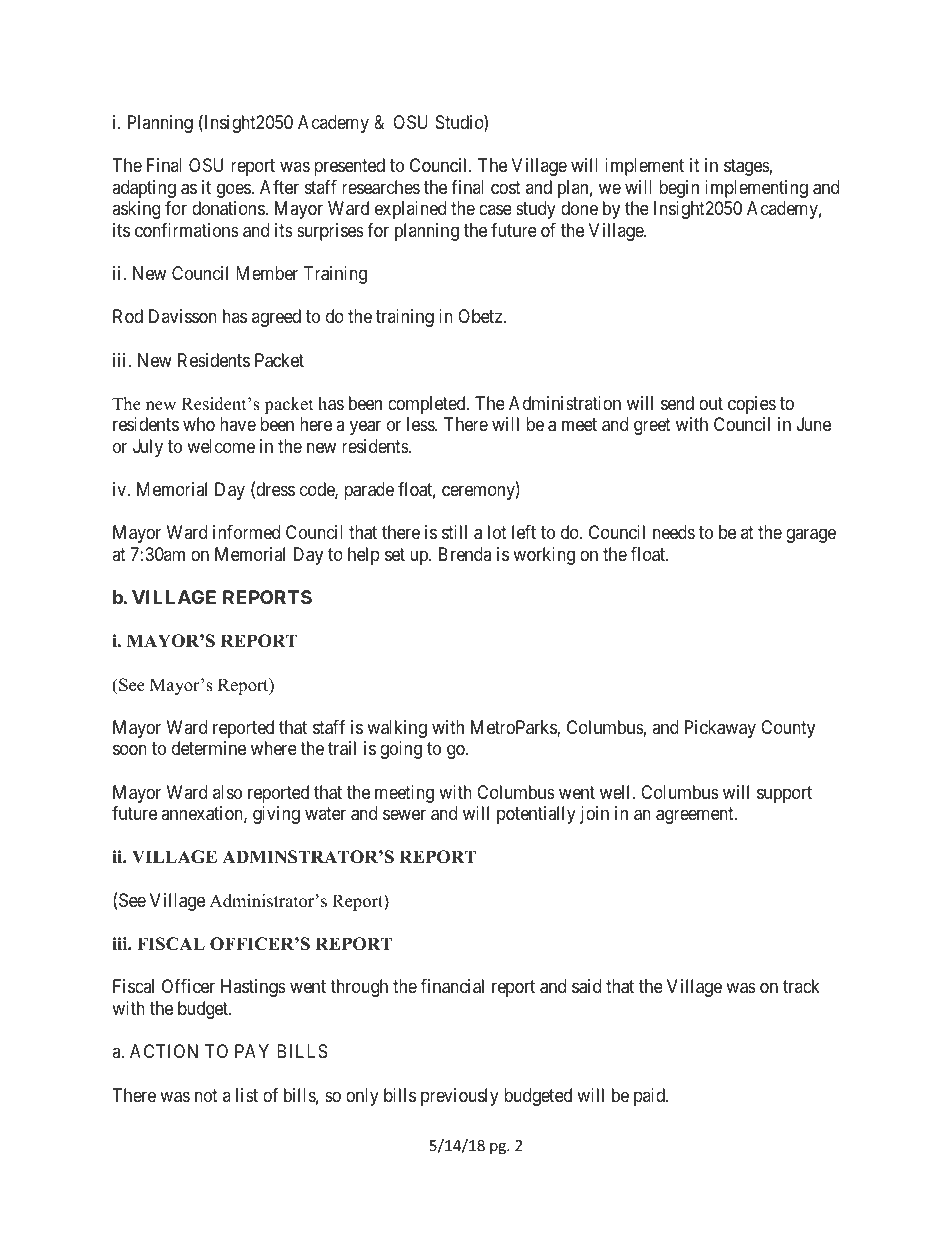 Image resolution: width=952 pixels, height=1233 pixels. Describe the element at coordinates (246, 532) in the screenshot. I see `informed` at that location.
